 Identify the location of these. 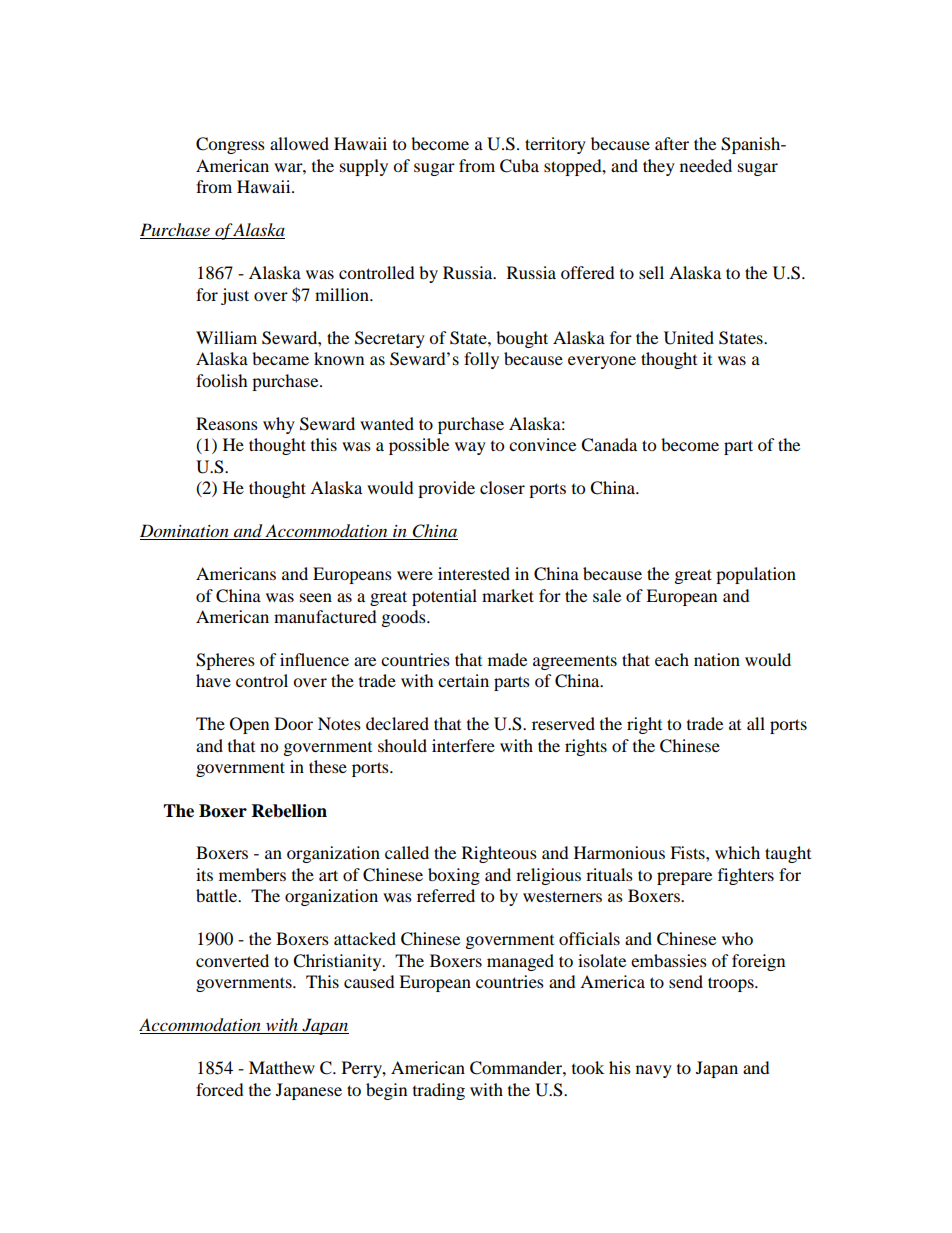
(328, 766).
